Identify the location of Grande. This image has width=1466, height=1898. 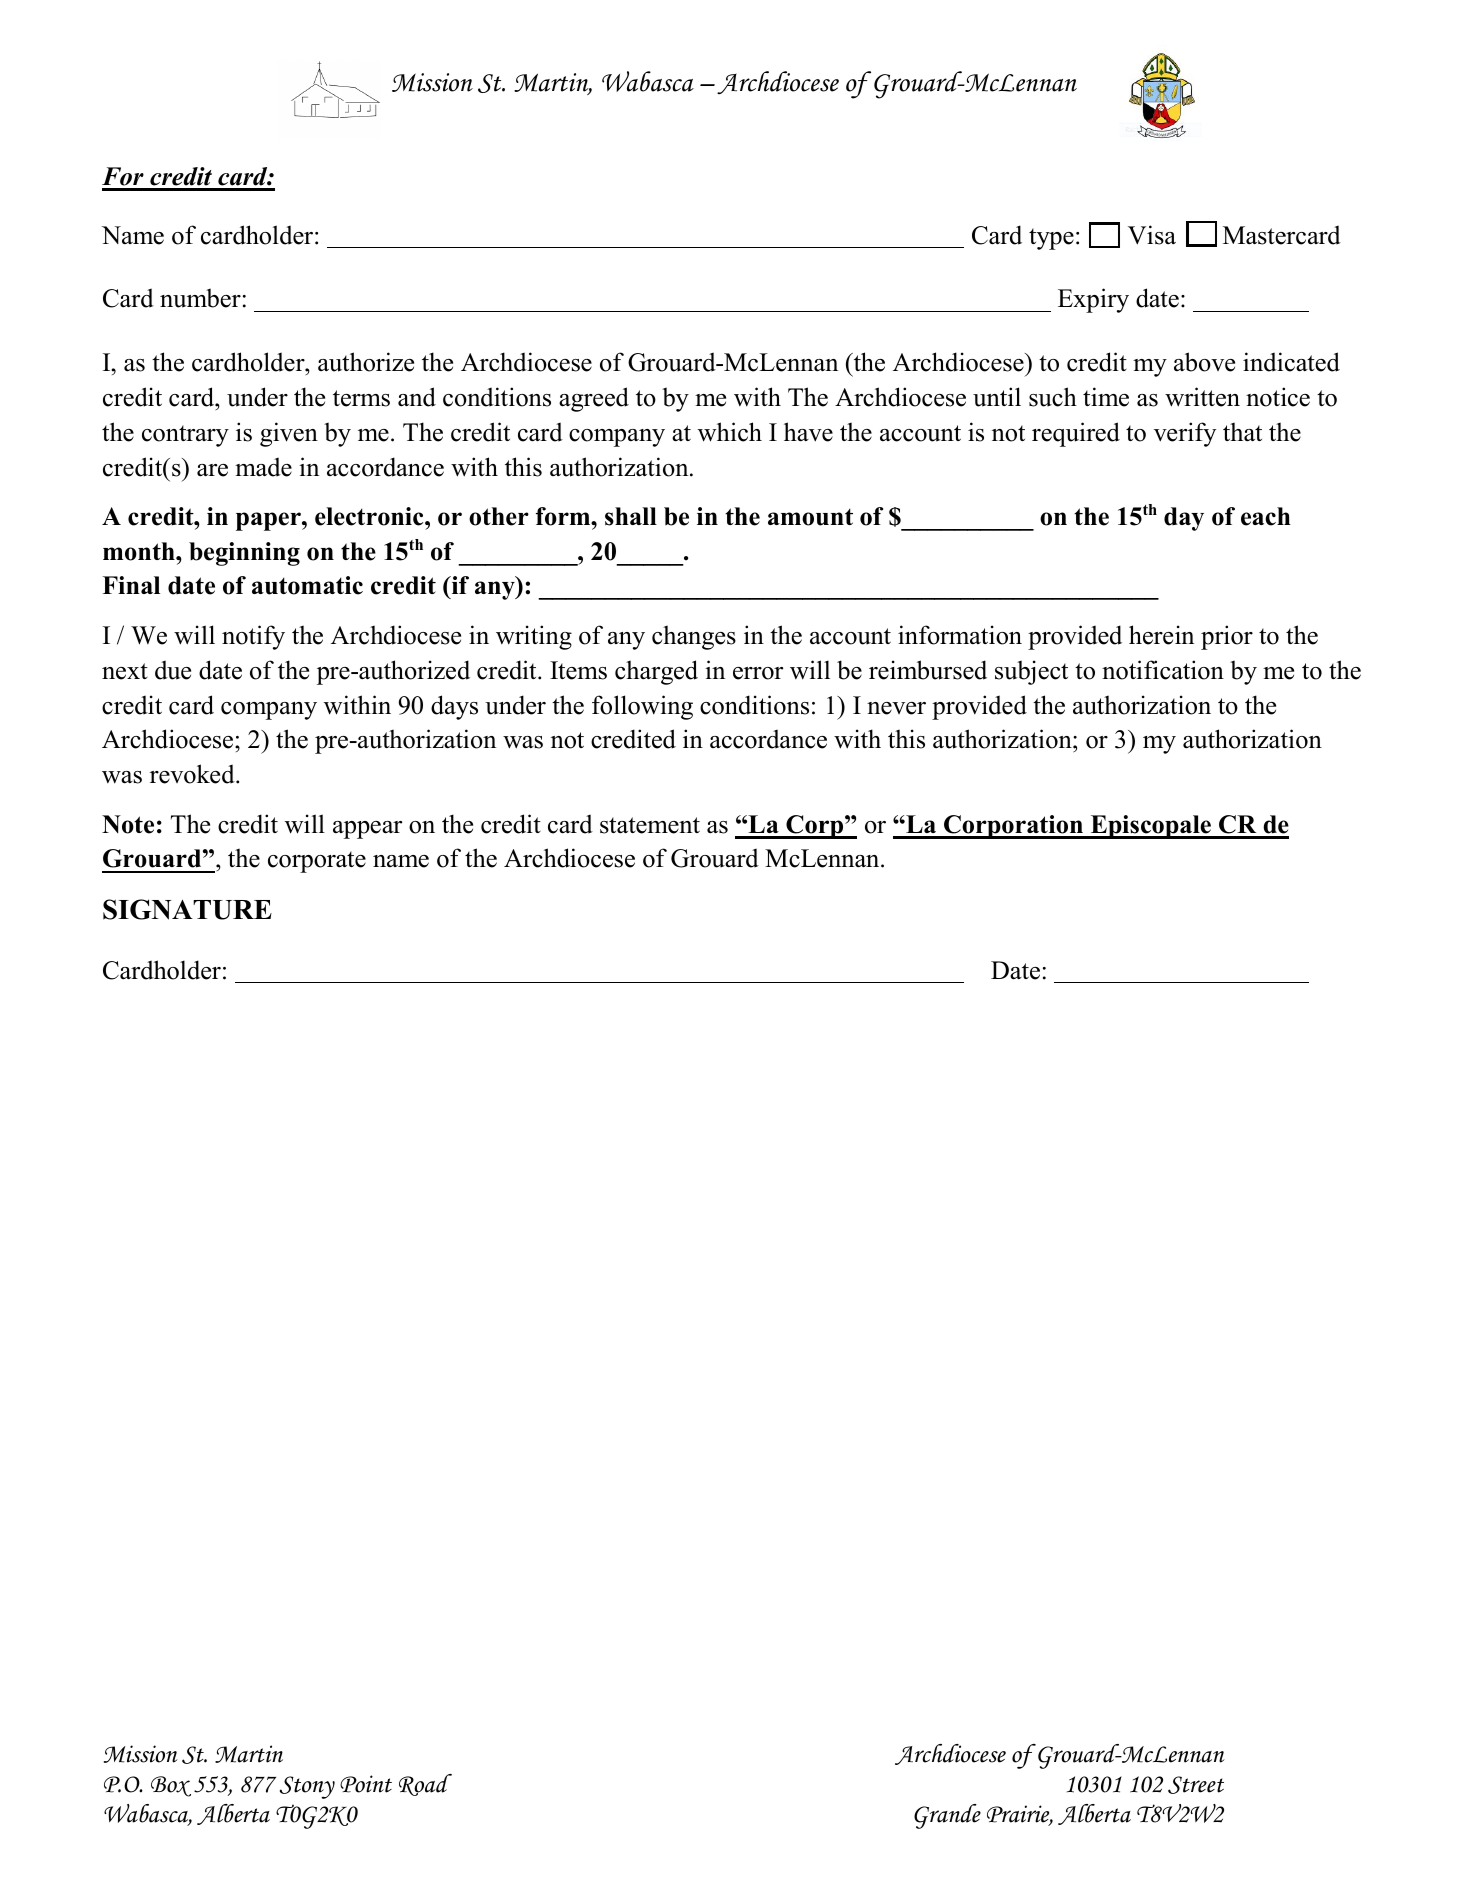
(947, 1816).
